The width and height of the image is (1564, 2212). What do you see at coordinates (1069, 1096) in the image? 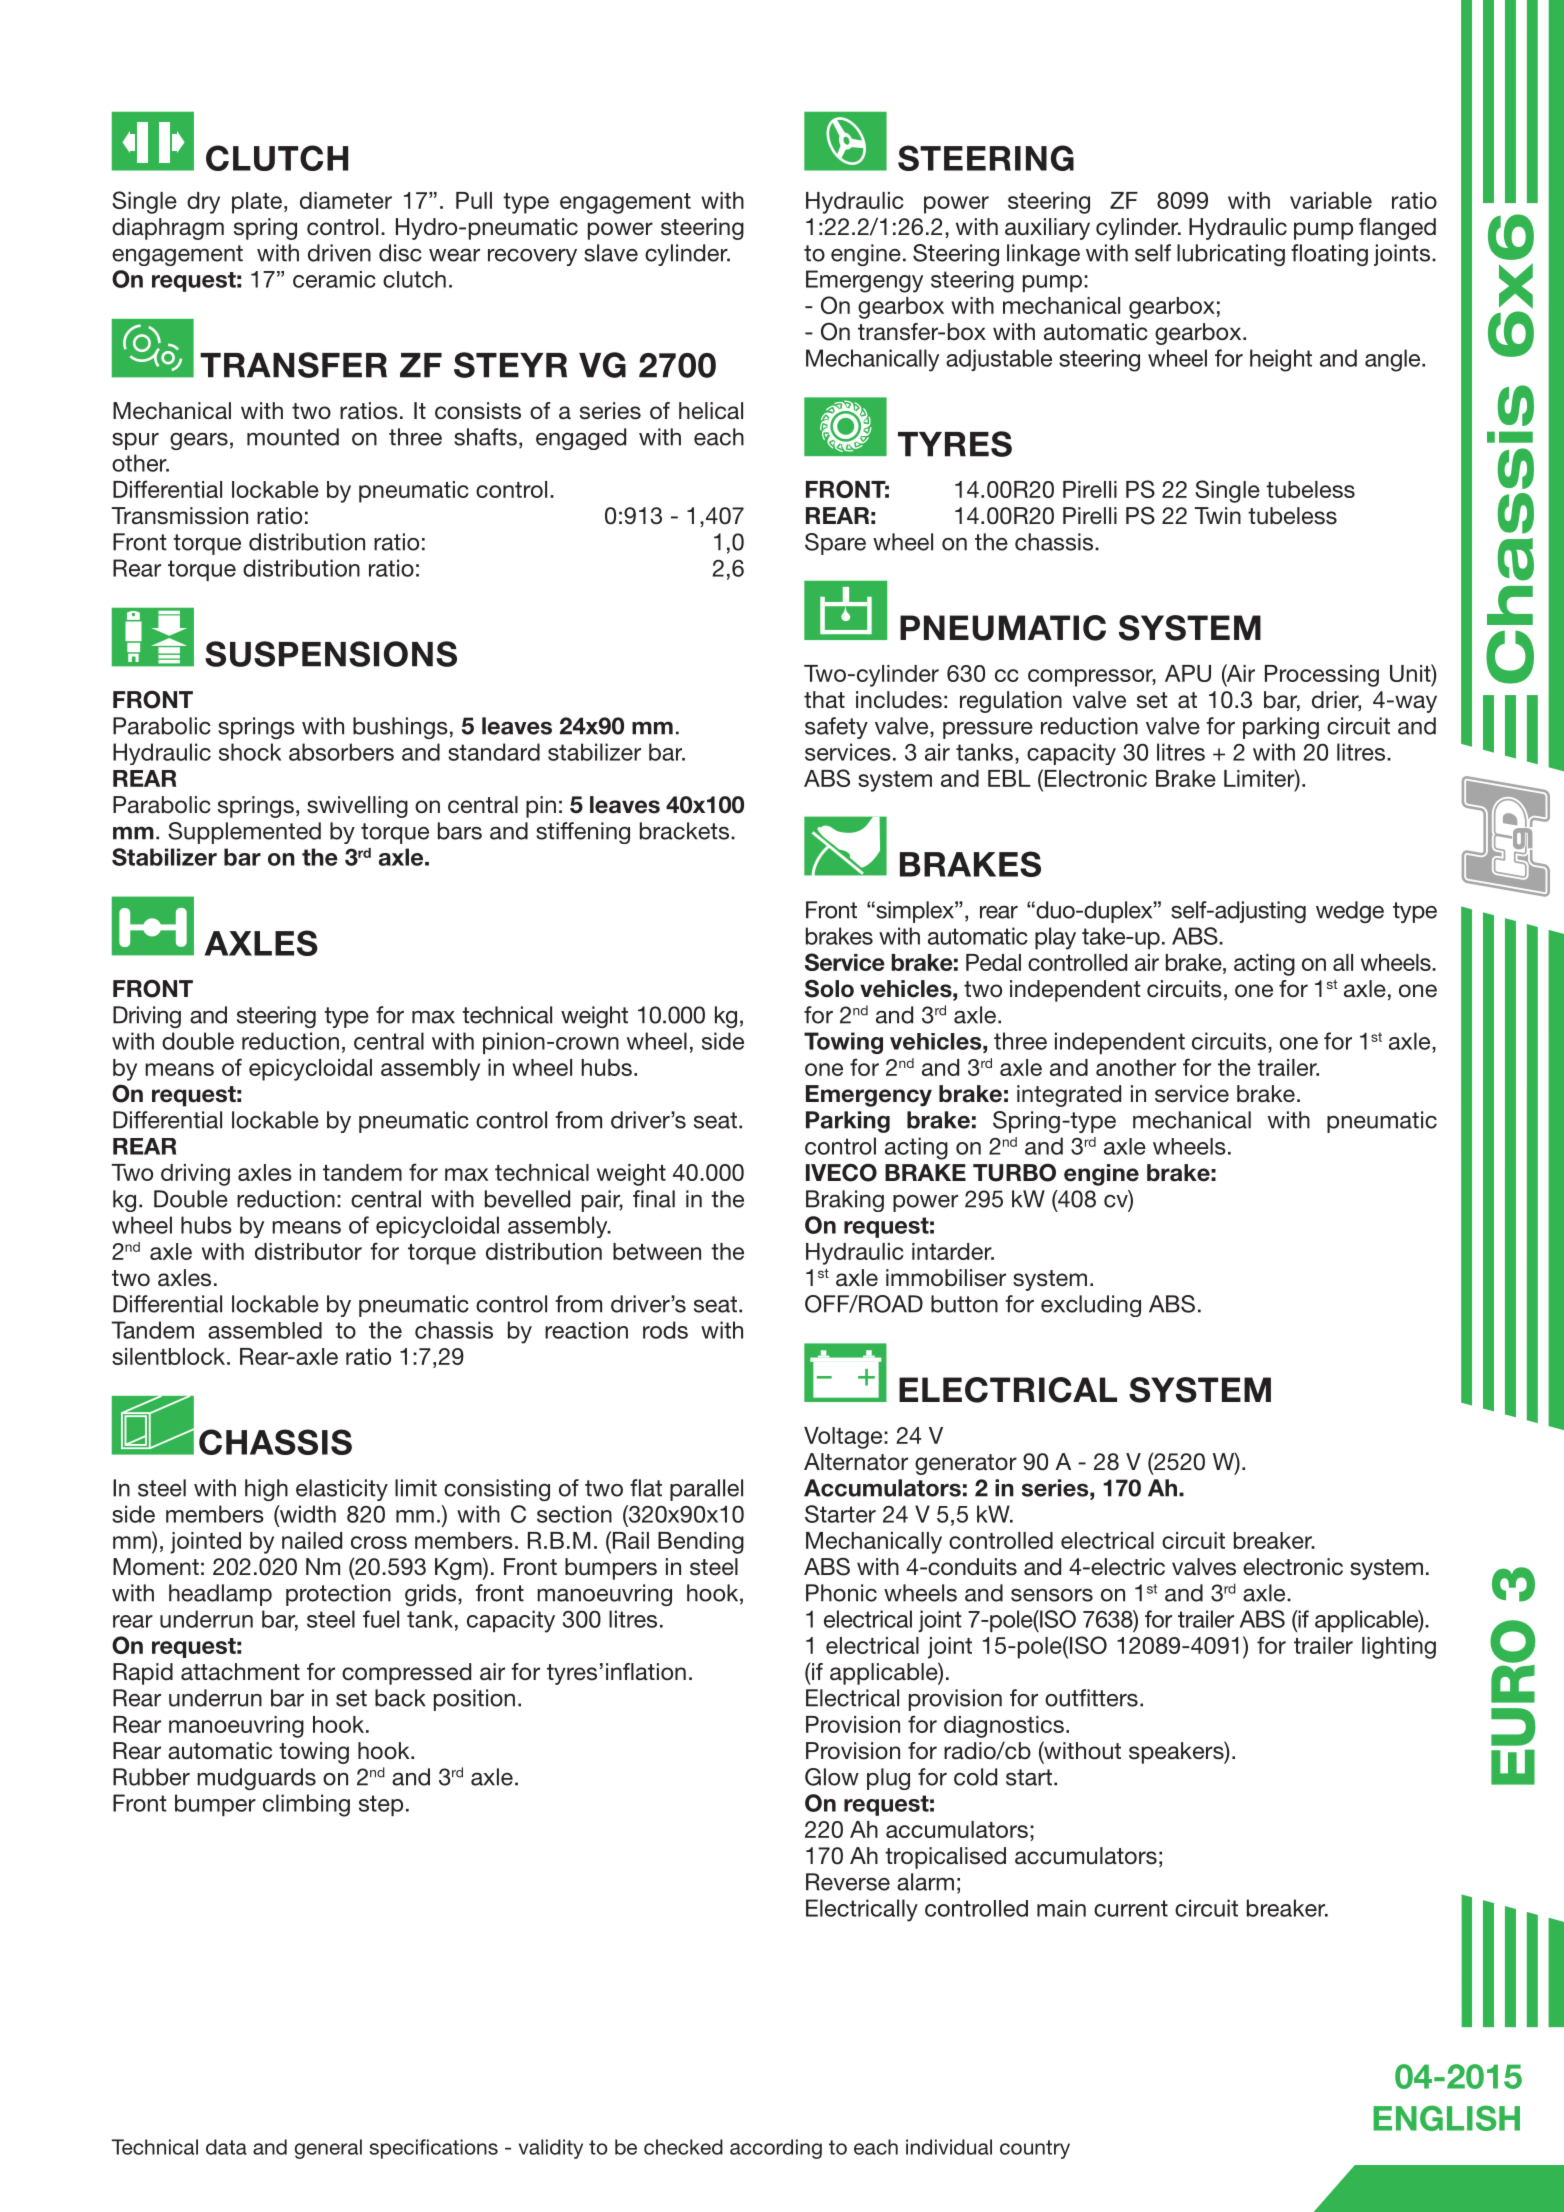
I see `integrated` at bounding box center [1069, 1096].
